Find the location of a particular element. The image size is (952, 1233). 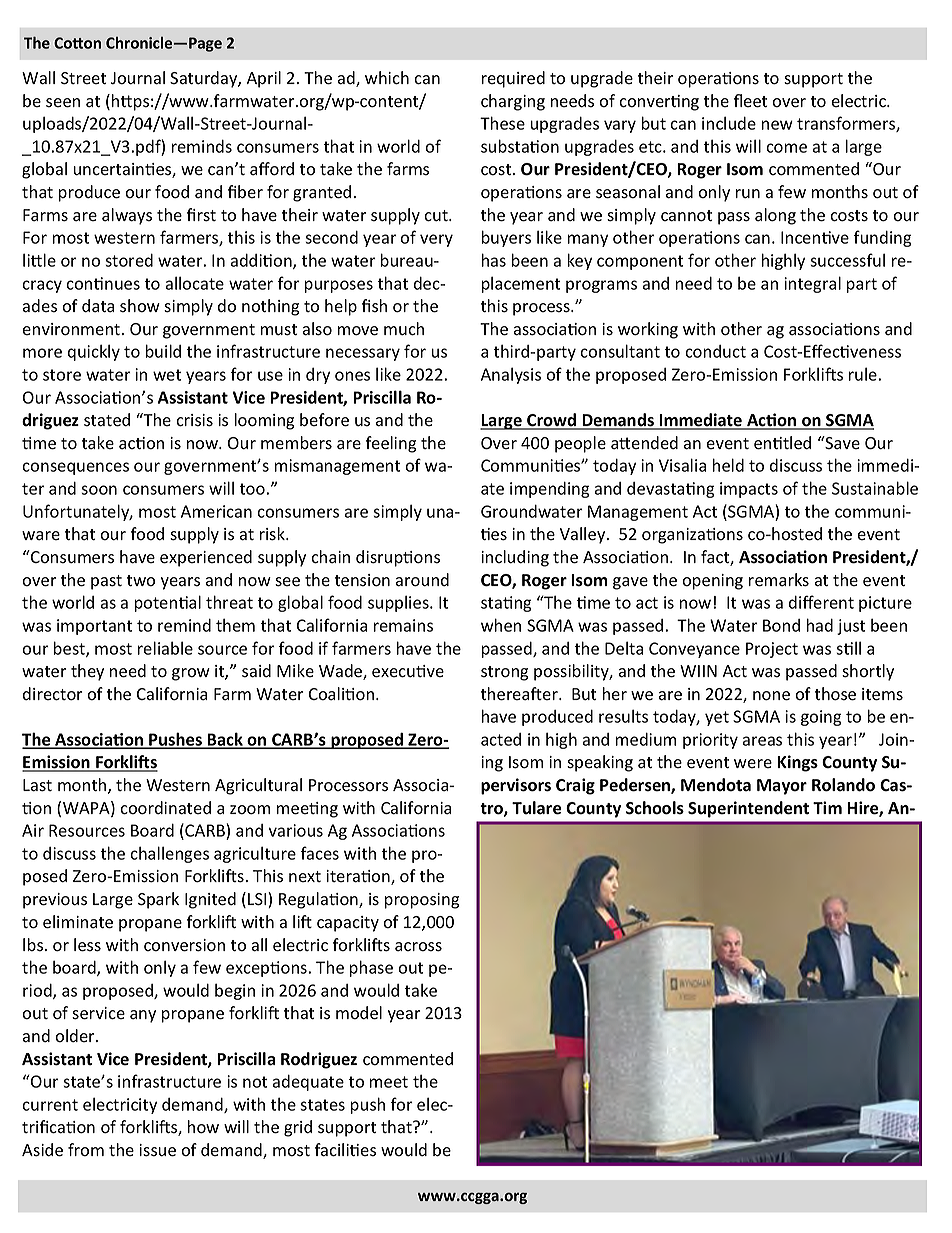

required is located at coordinates (513, 79).
